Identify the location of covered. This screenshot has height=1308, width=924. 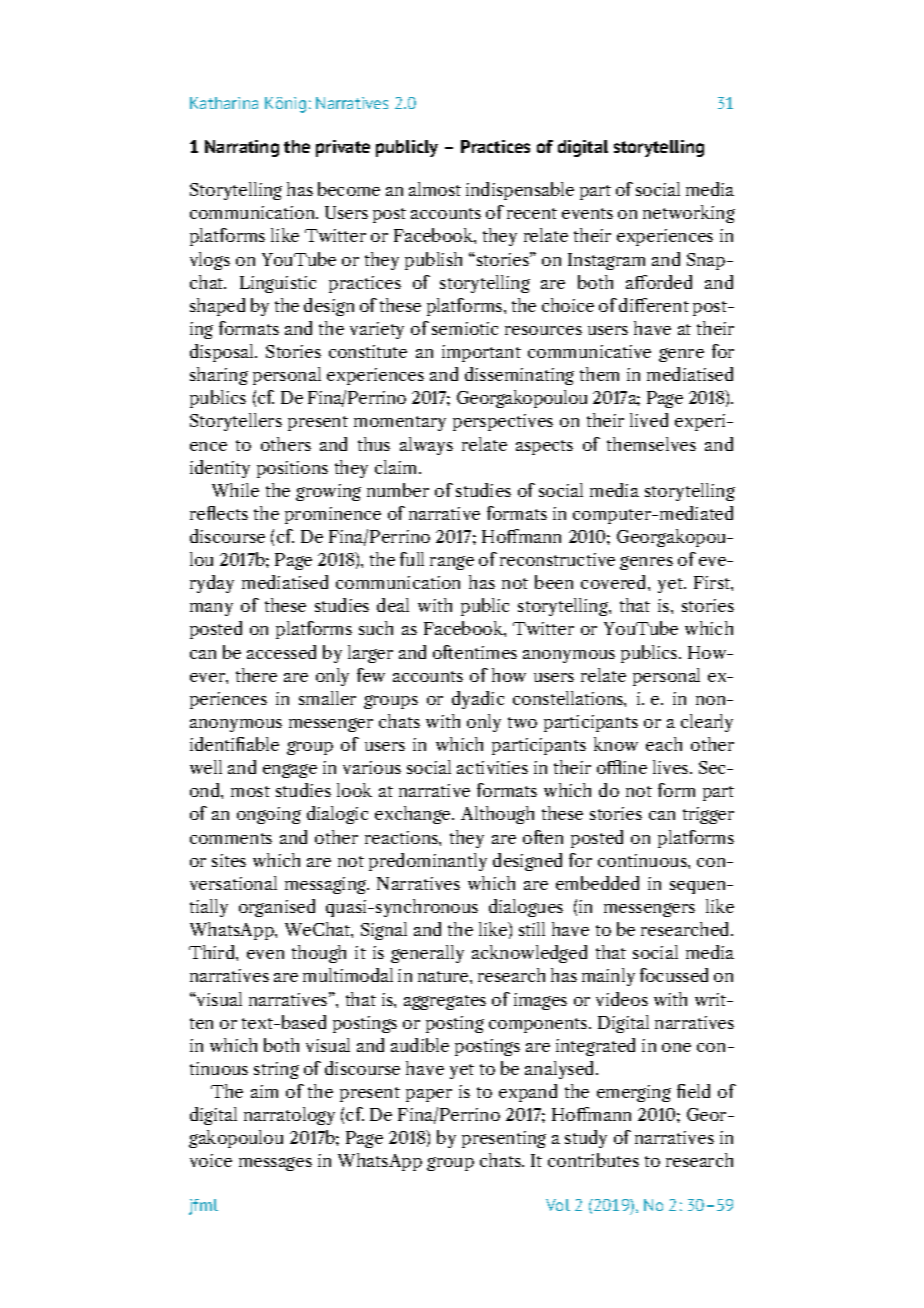
(615, 582).
